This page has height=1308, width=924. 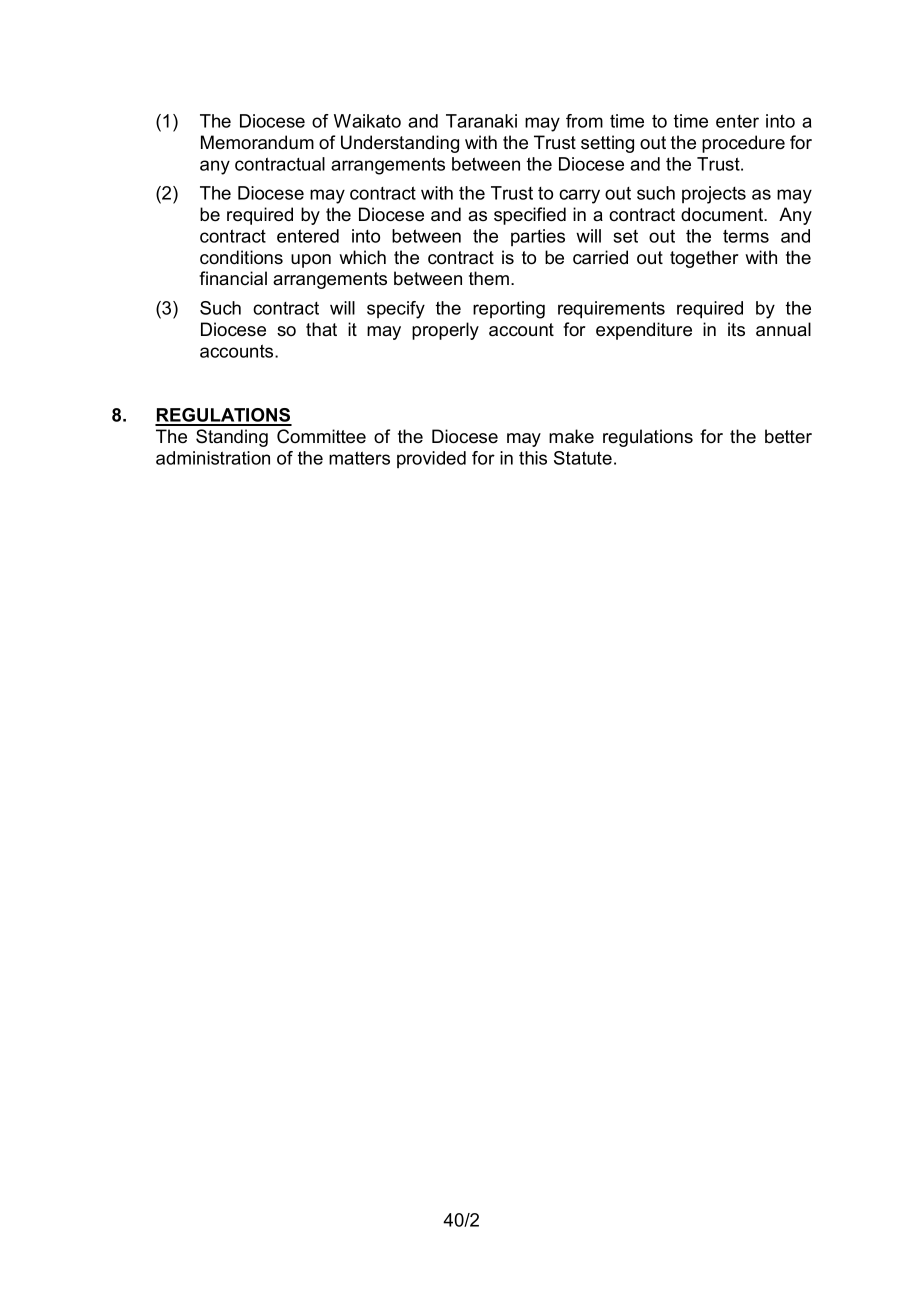 I want to click on this, so click(x=533, y=458).
